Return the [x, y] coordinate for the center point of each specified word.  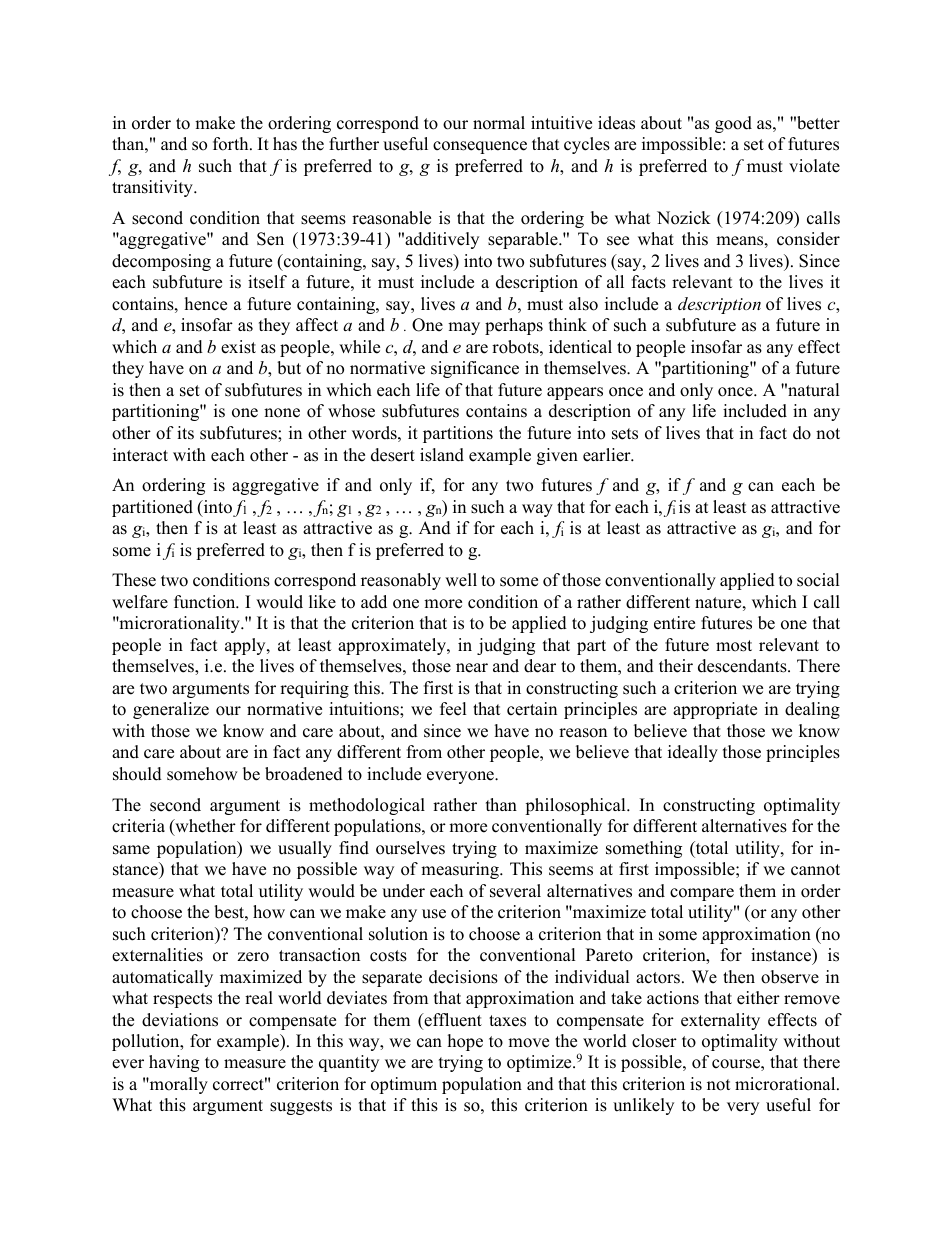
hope [465, 1042]
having [174, 1063]
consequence [480, 147]
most [734, 646]
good [733, 124]
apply [246, 646]
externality [720, 1021]
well [461, 580]
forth [232, 144]
